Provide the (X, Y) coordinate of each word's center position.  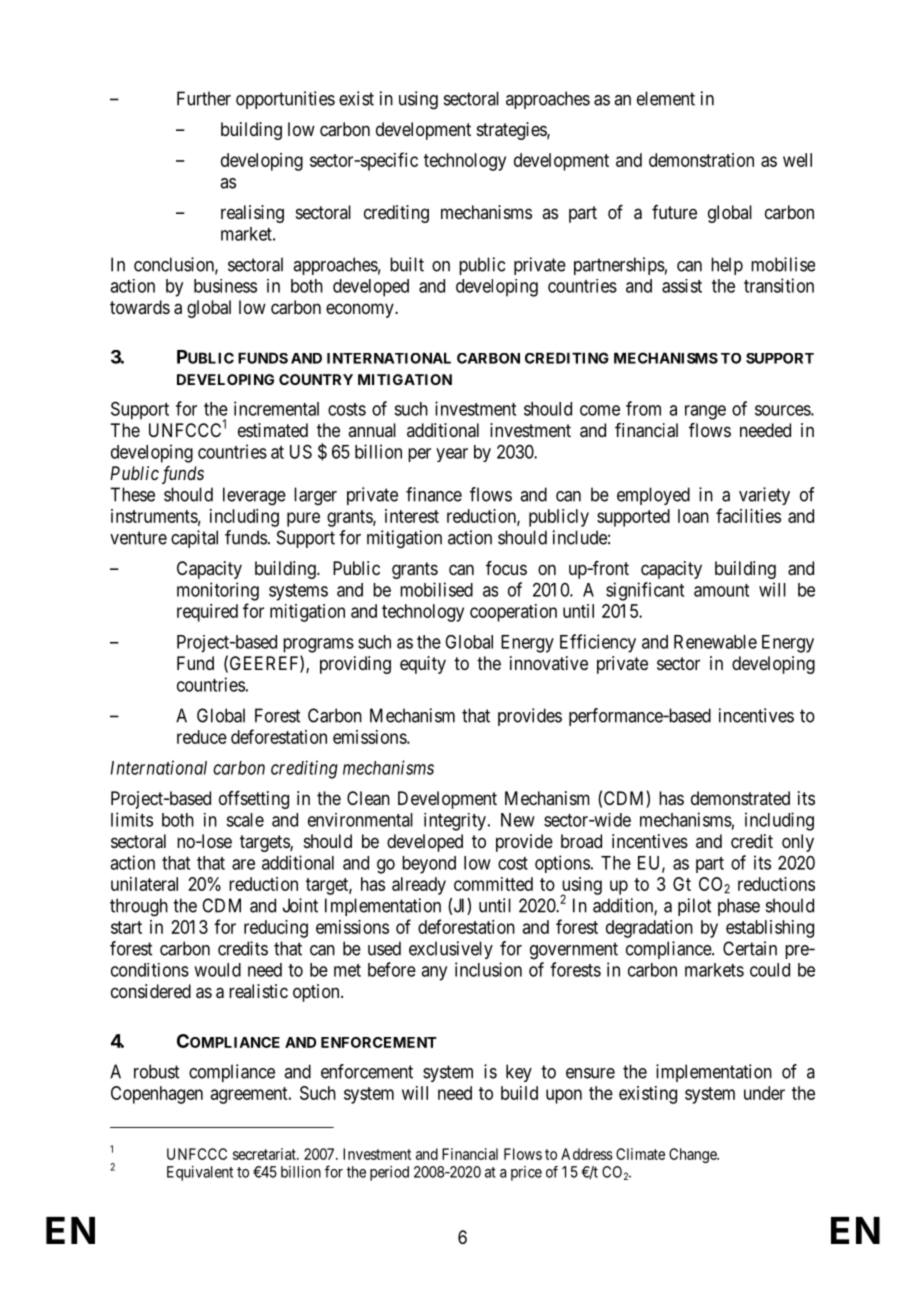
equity (423, 665)
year (452, 455)
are (243, 864)
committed (493, 884)
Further (204, 98)
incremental (276, 408)
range (705, 412)
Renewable (715, 642)
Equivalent (200, 1173)
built (407, 264)
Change (693, 1155)
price (526, 1173)
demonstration (701, 160)
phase (739, 907)
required (207, 613)
